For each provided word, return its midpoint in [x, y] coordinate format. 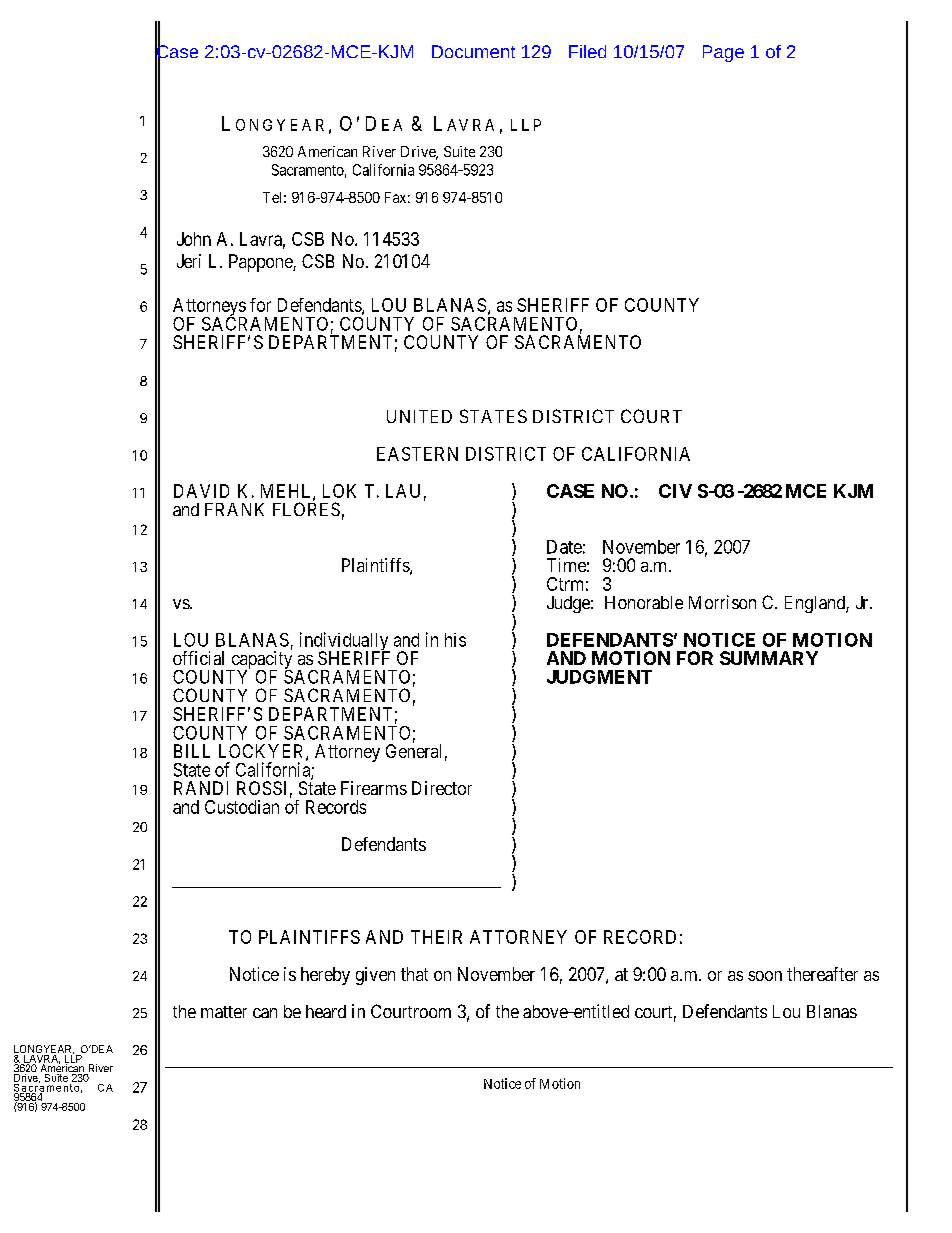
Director [442, 788]
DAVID [201, 491]
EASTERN [417, 454]
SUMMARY [769, 658]
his [455, 640]
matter [224, 1012]
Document [473, 51]
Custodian [242, 807]
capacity [260, 661]
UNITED [419, 416]
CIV [675, 491]
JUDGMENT [599, 677]
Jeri [189, 261]
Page [723, 53]
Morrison [722, 602]
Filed [587, 51]
